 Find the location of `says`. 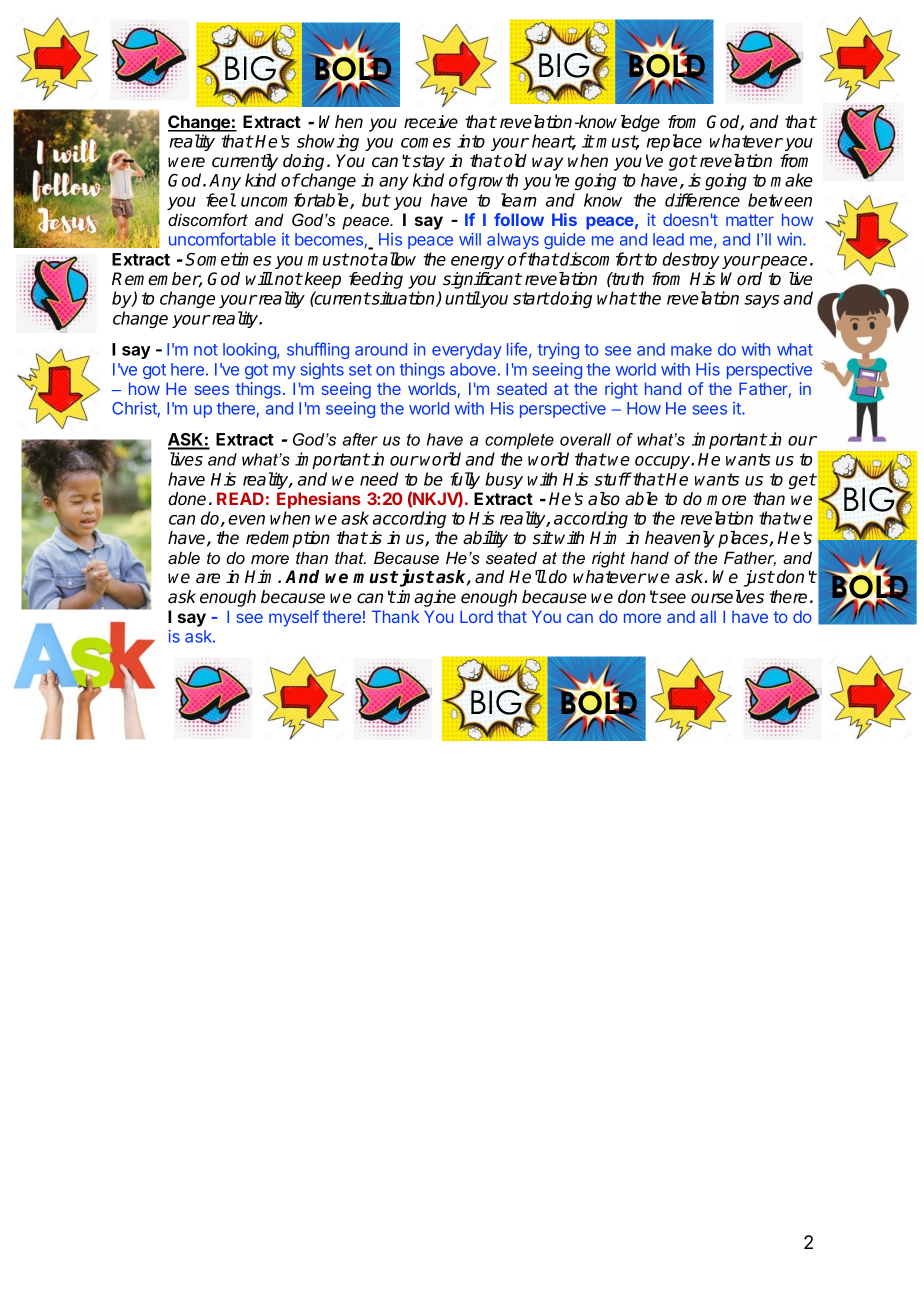

says is located at coordinates (761, 301).
